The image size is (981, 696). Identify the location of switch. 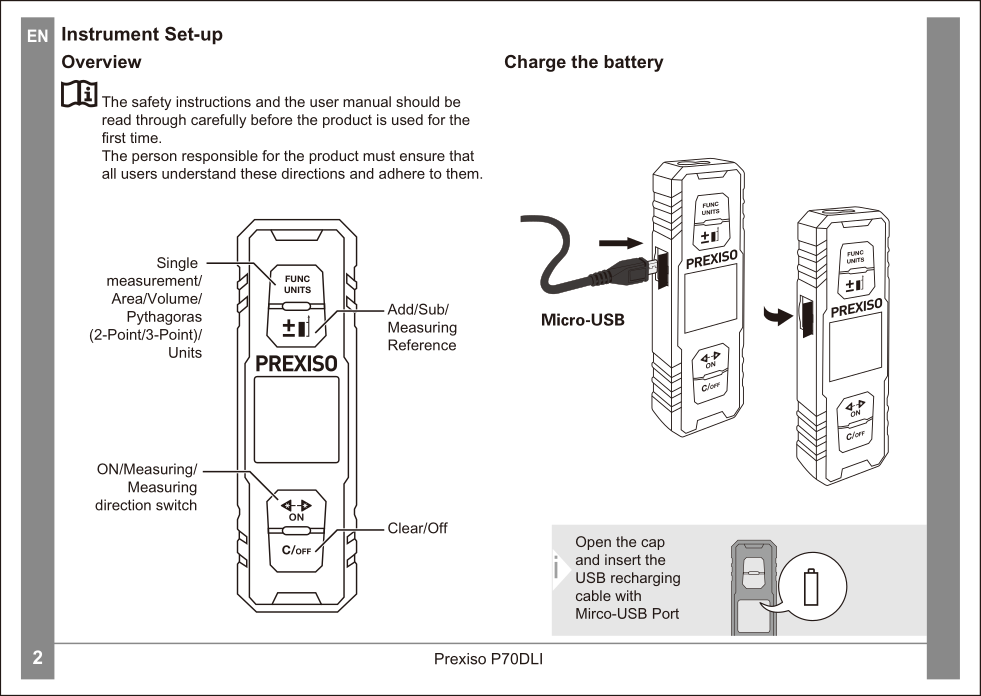
(176, 505).
